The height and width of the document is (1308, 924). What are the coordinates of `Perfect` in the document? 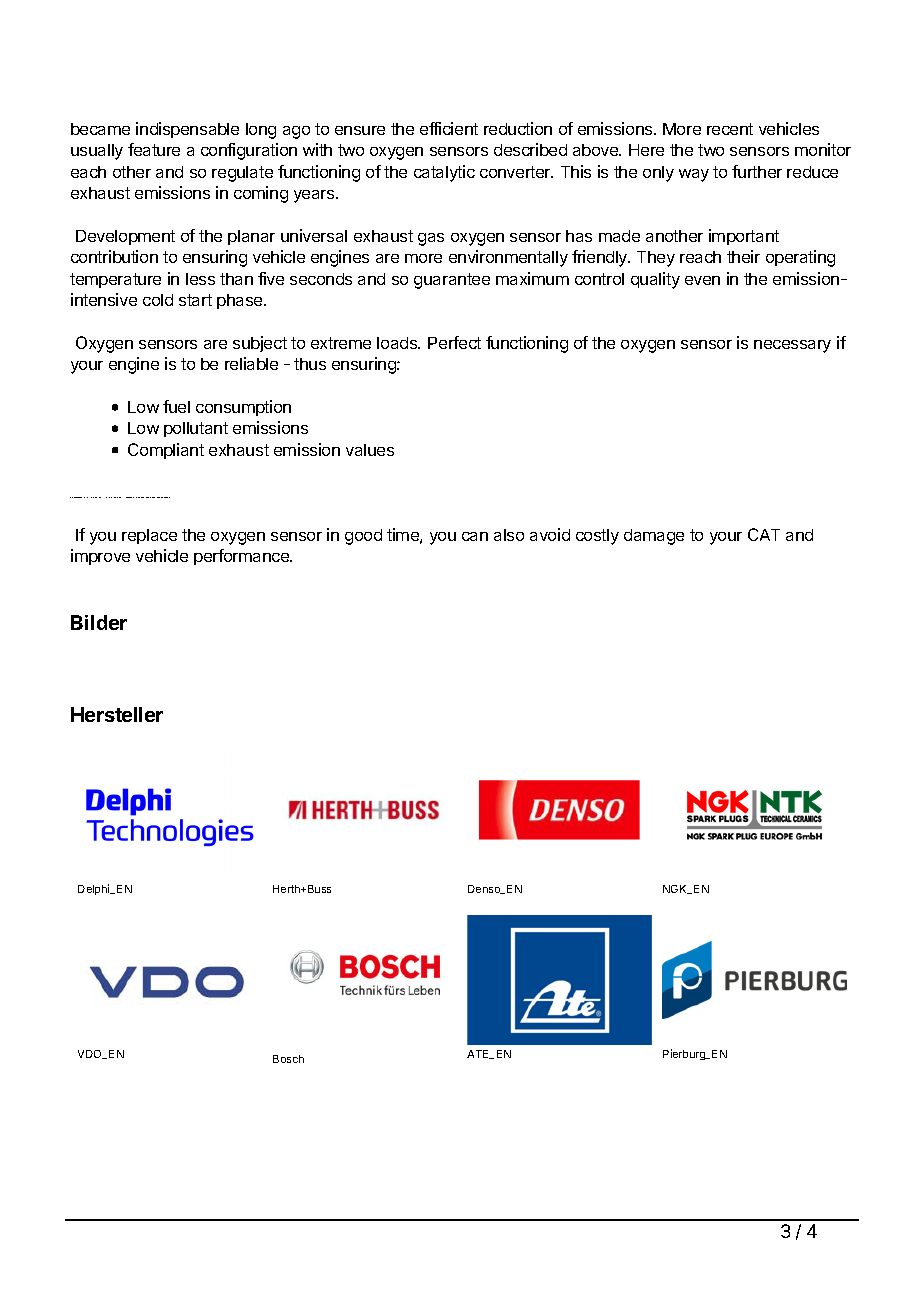 It's located at (454, 342).
